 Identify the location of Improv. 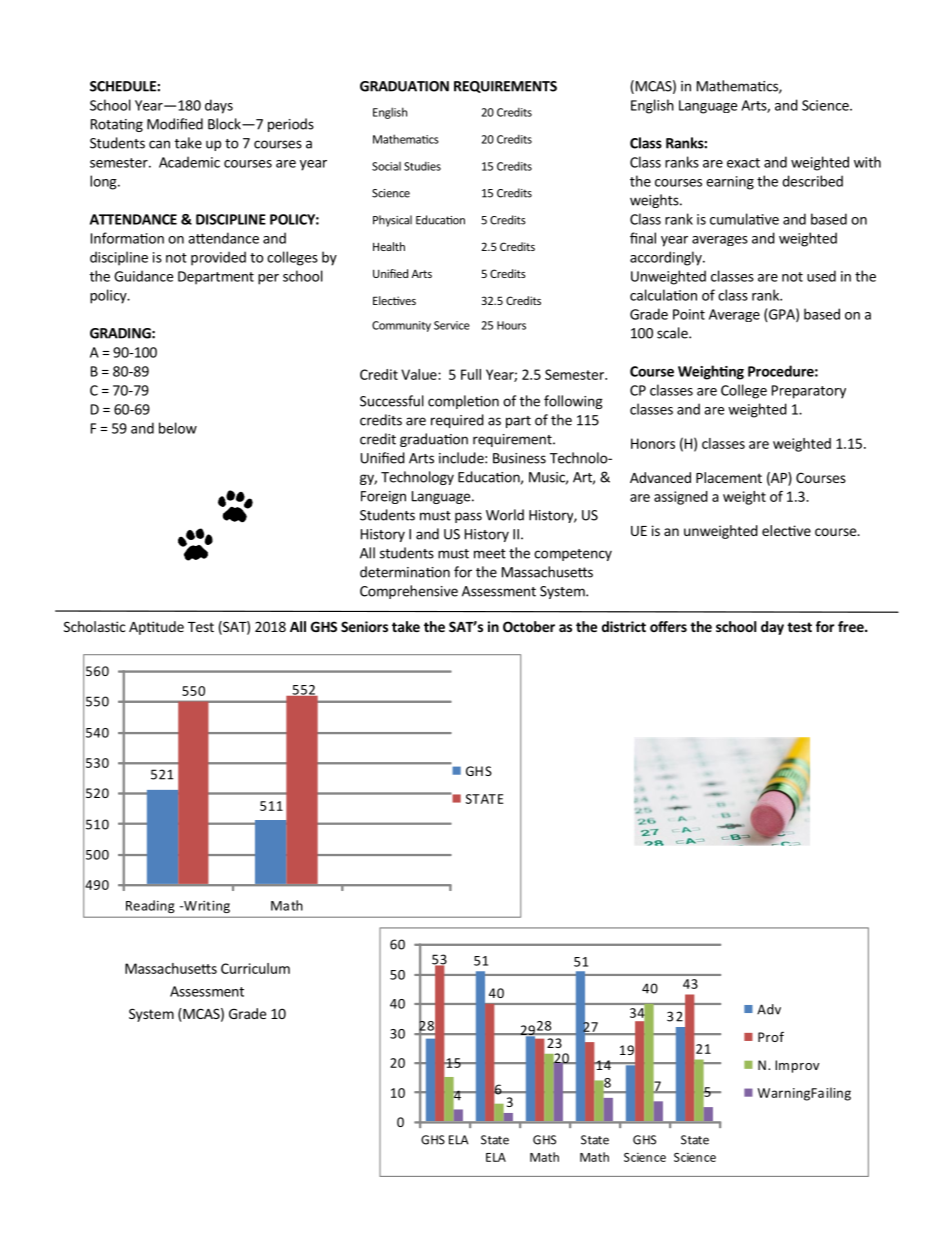
(797, 1066).
